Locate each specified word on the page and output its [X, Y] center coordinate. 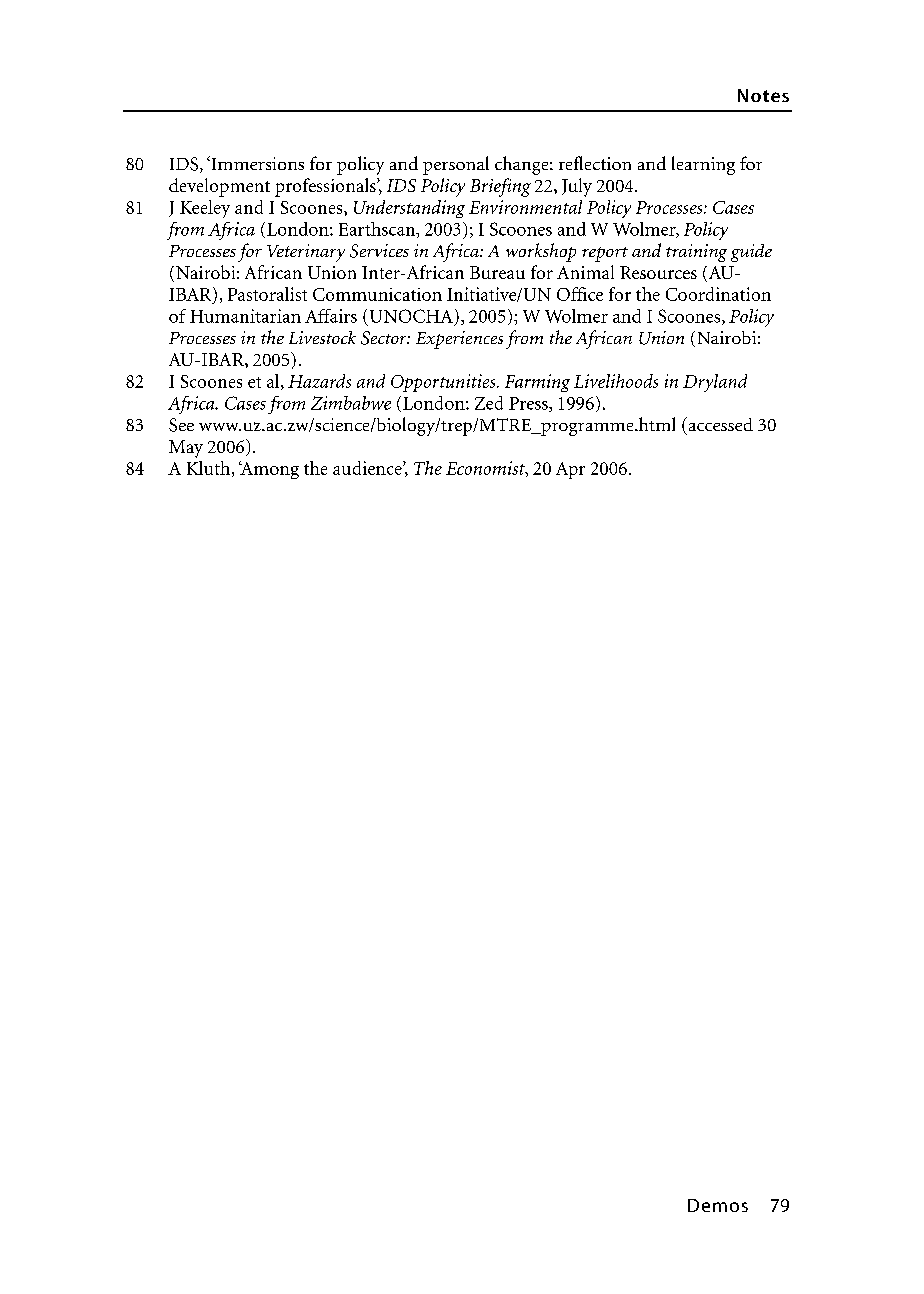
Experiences [459, 340]
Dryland [715, 383]
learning [703, 165]
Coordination [718, 294]
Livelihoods [616, 381]
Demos [718, 1205]
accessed [719, 424]
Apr [570, 470]
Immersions [256, 163]
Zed [489, 403]
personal [456, 165]
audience [368, 468]
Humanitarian [245, 316]
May [186, 449]
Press [529, 404]
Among [269, 470]
